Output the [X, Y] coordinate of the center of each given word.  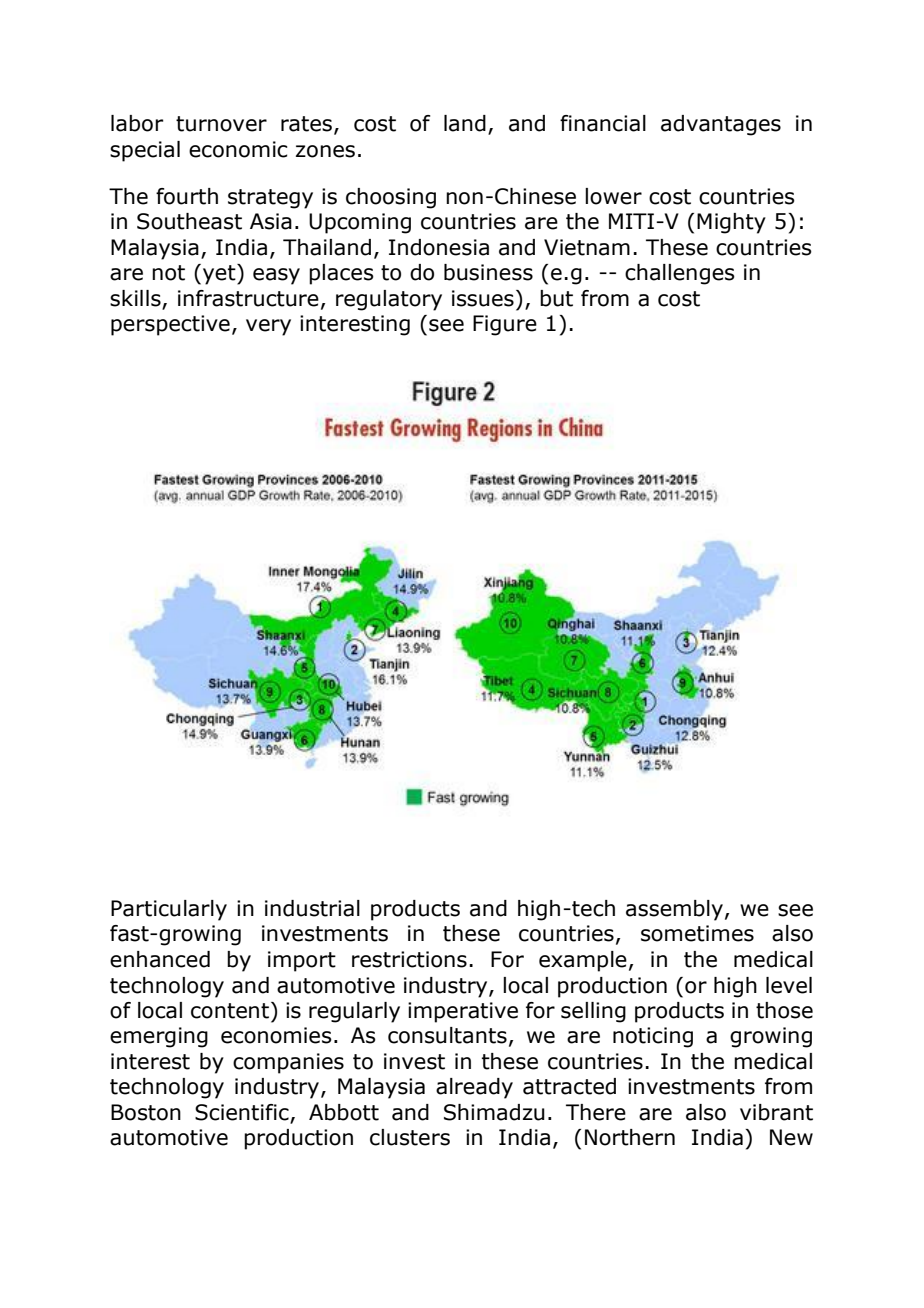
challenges [680, 274]
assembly [674, 910]
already [474, 1088]
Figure [505, 325]
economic [238, 149]
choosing [391, 198]
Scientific [243, 1113]
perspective [170, 325]
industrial [312, 908]
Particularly [169, 910]
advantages [721, 125]
